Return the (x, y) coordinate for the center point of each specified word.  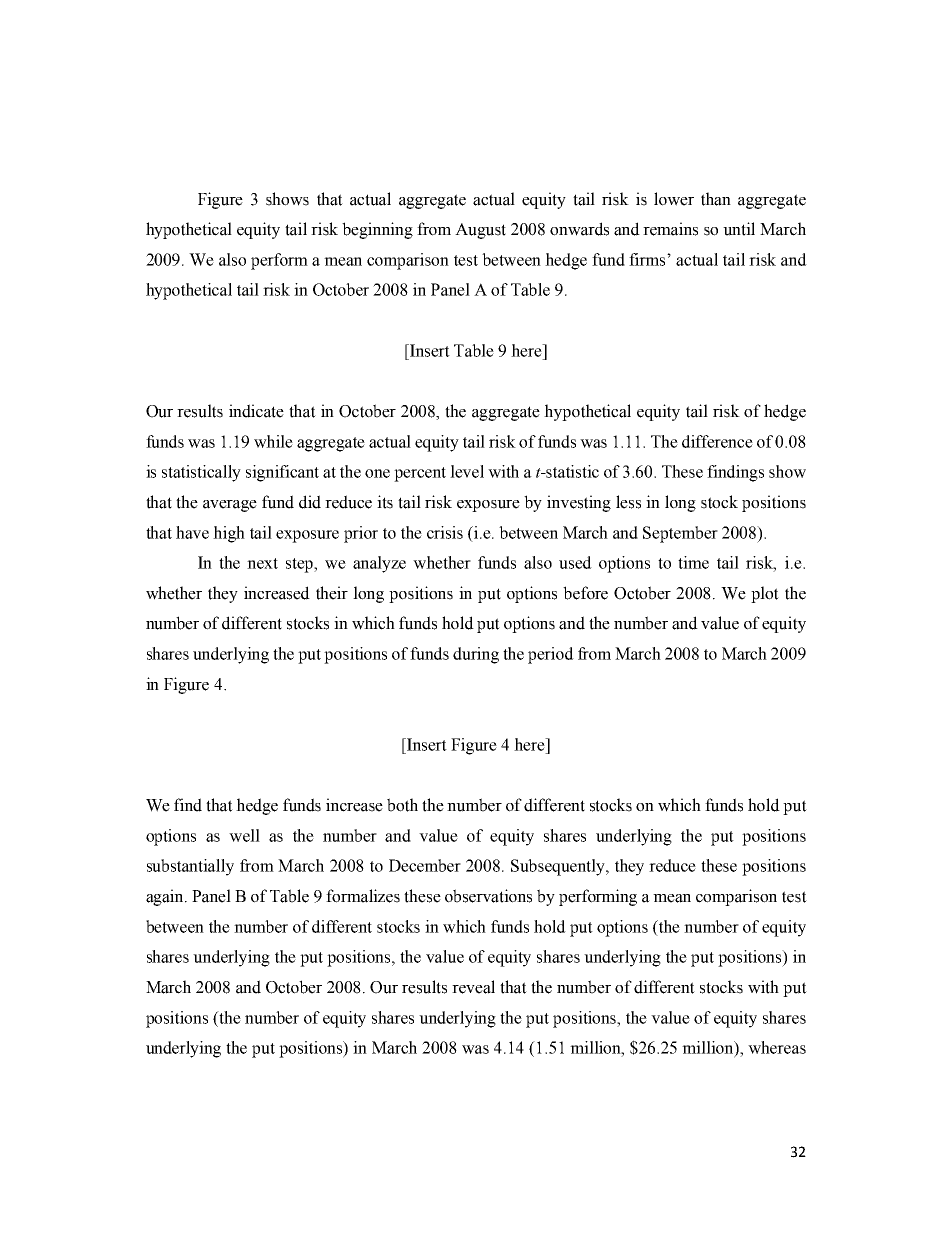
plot (765, 594)
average (230, 506)
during (476, 655)
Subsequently (559, 867)
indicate (256, 411)
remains (670, 229)
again (166, 897)
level (467, 471)
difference (717, 441)
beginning (377, 230)
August (480, 231)
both (402, 805)
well (244, 835)
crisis (445, 532)
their (332, 593)
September (680, 534)
